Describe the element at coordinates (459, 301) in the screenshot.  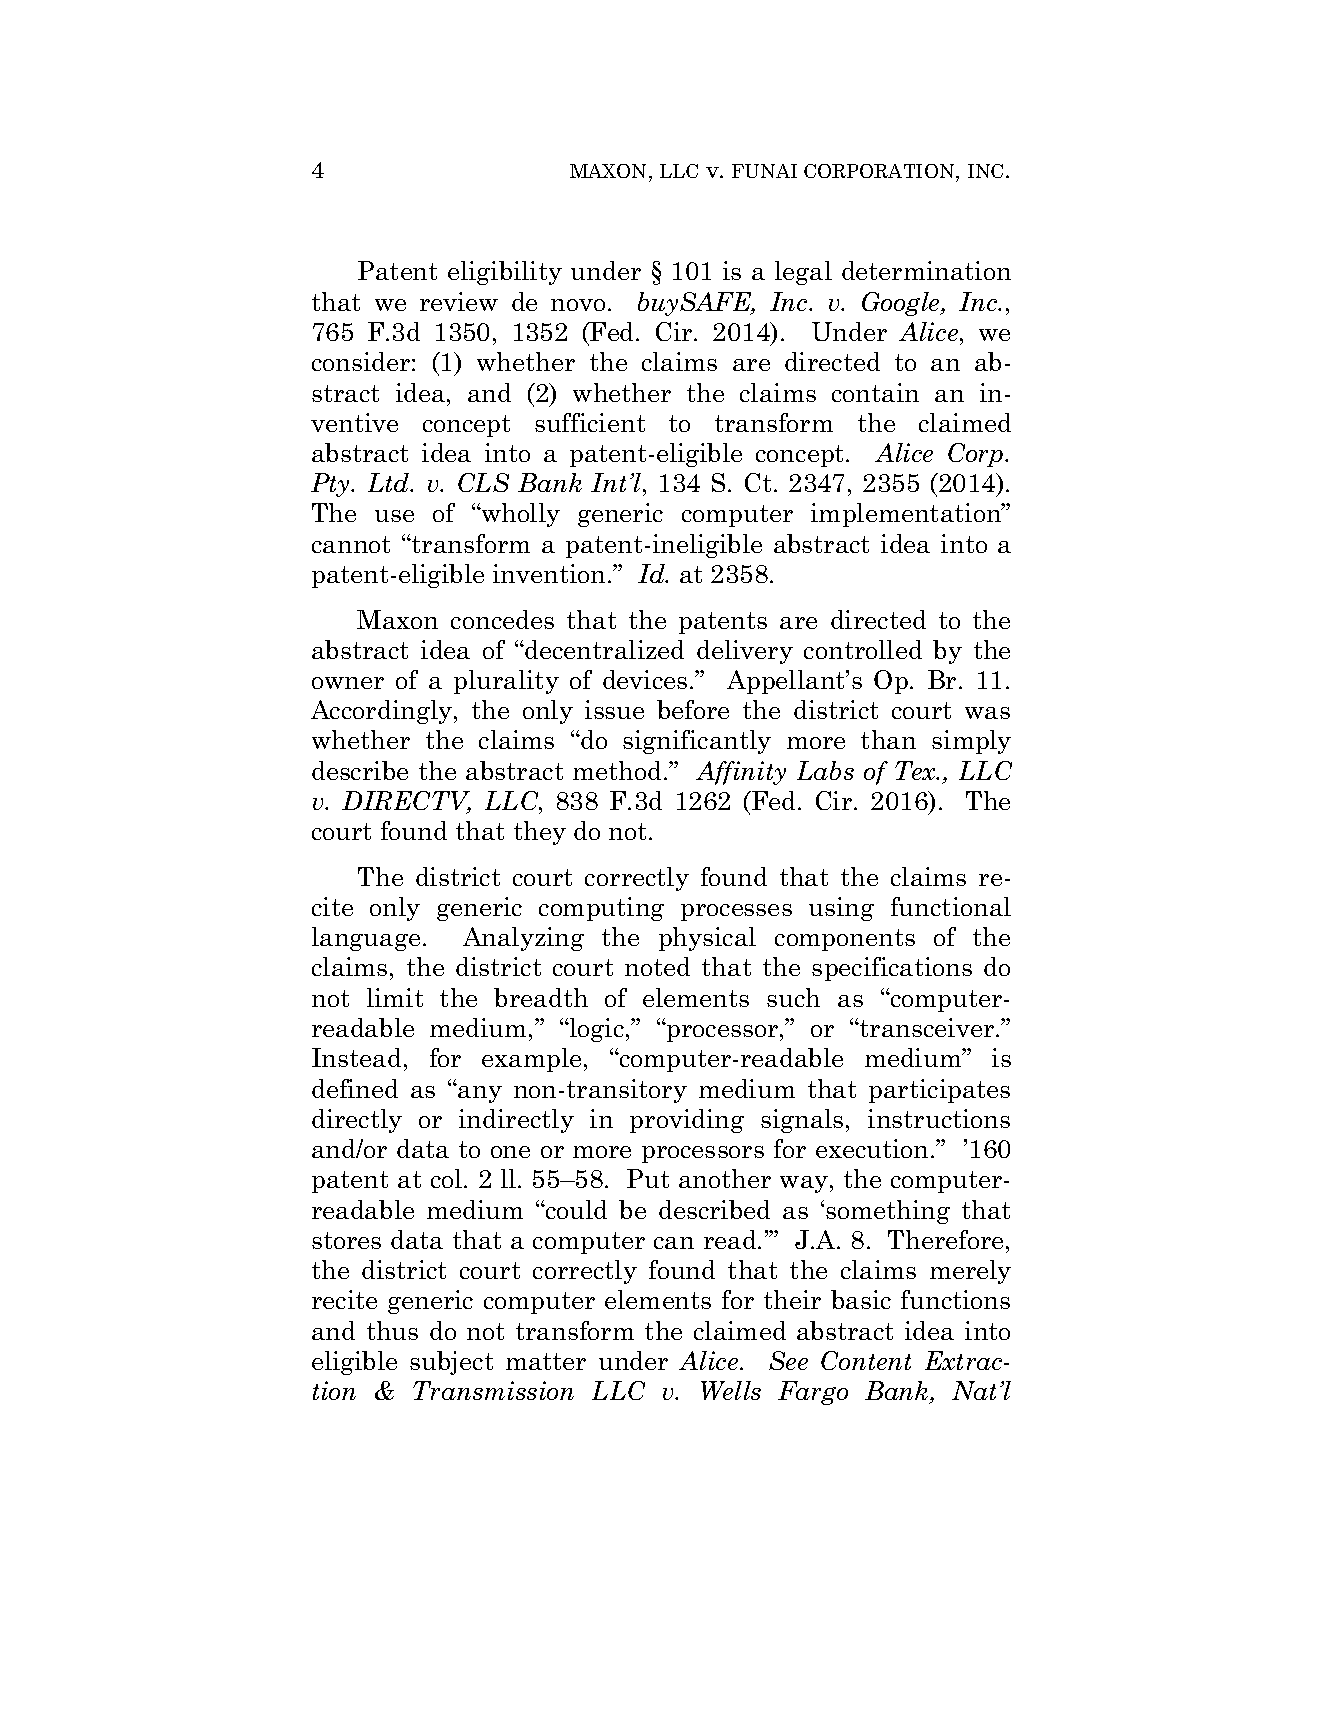
I see `review` at that location.
